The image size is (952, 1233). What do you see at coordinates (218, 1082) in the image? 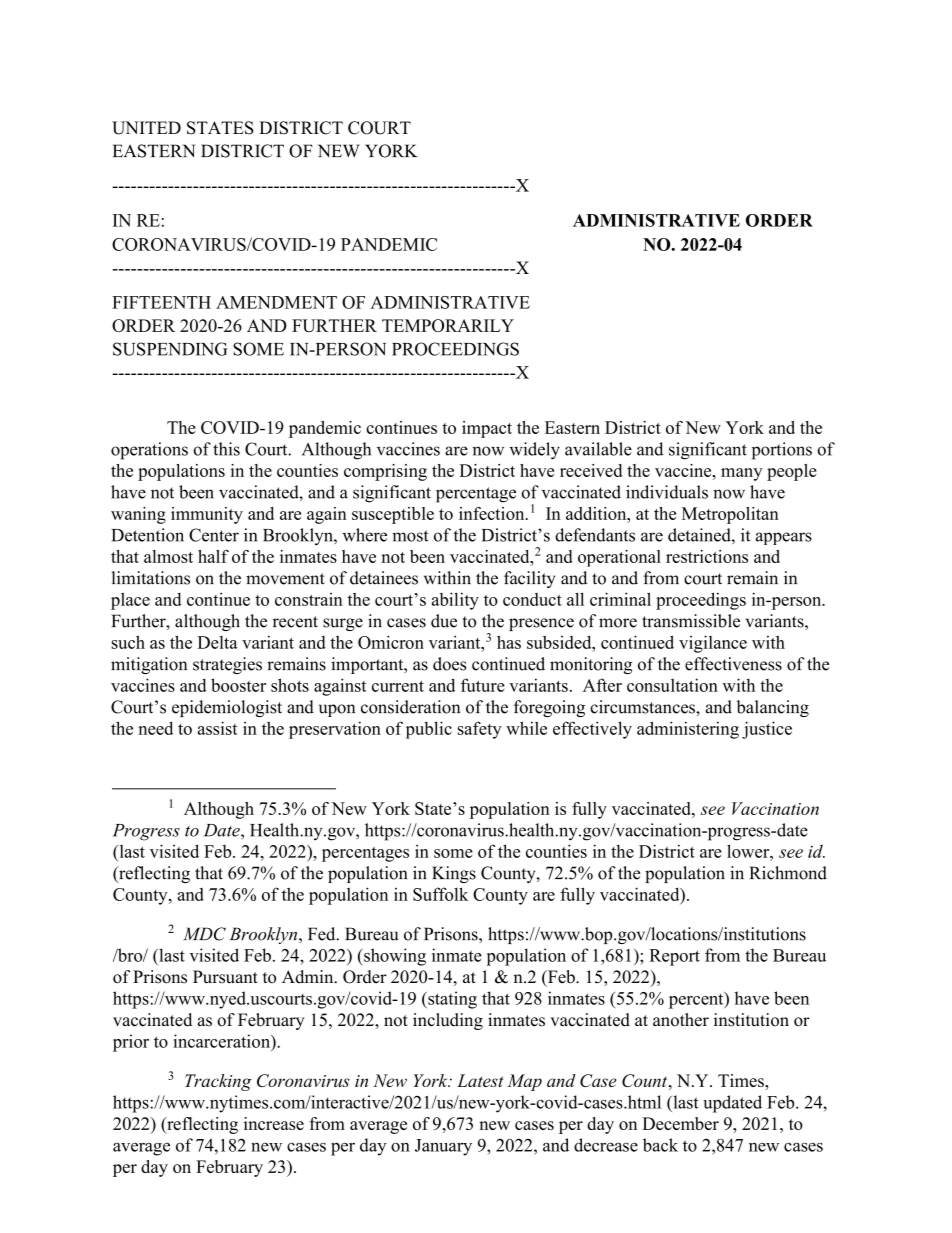
I see `Tracking` at bounding box center [218, 1082].
